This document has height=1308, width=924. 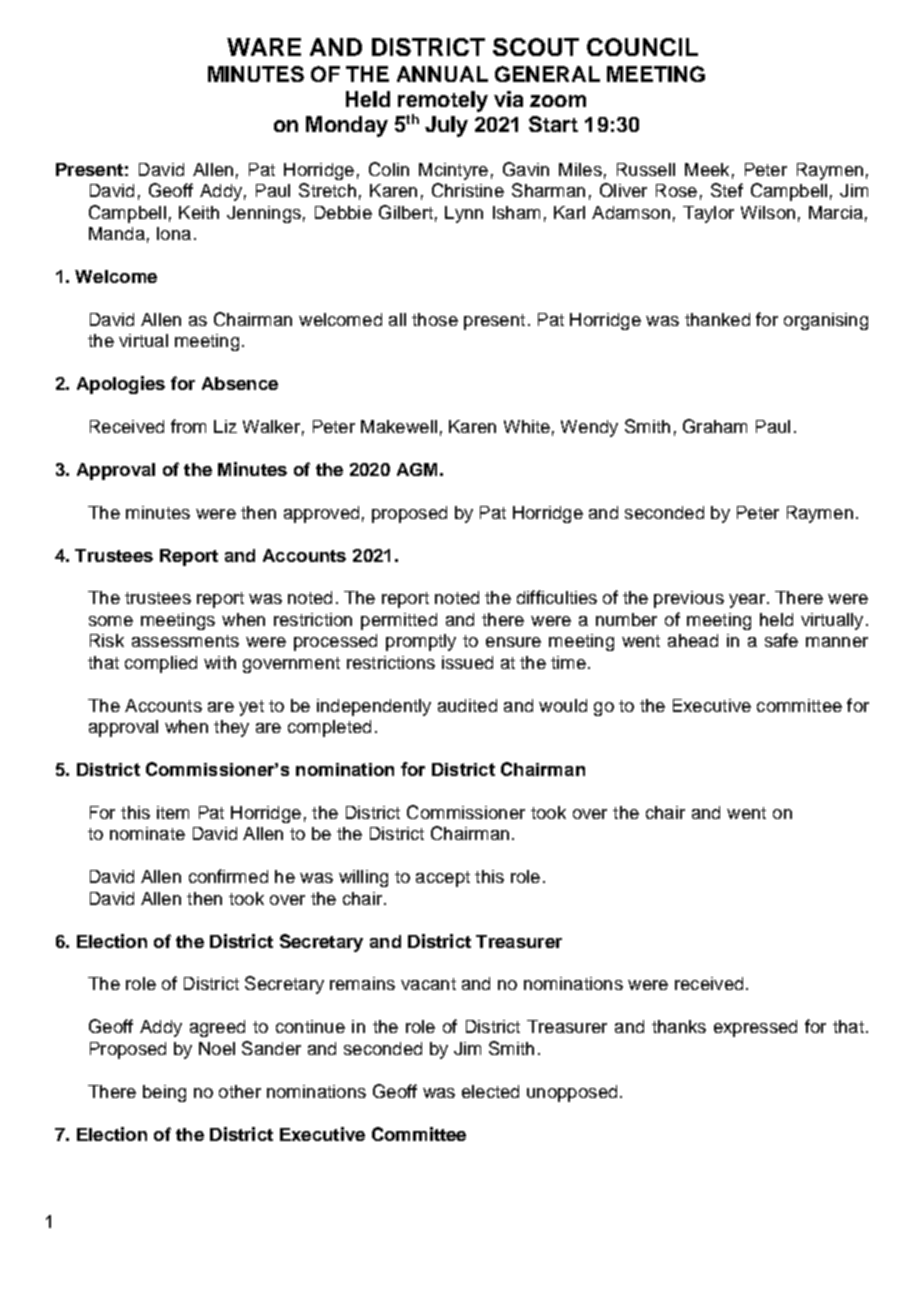 What do you see at coordinates (781, 640) in the document?
I see `safe` at bounding box center [781, 640].
